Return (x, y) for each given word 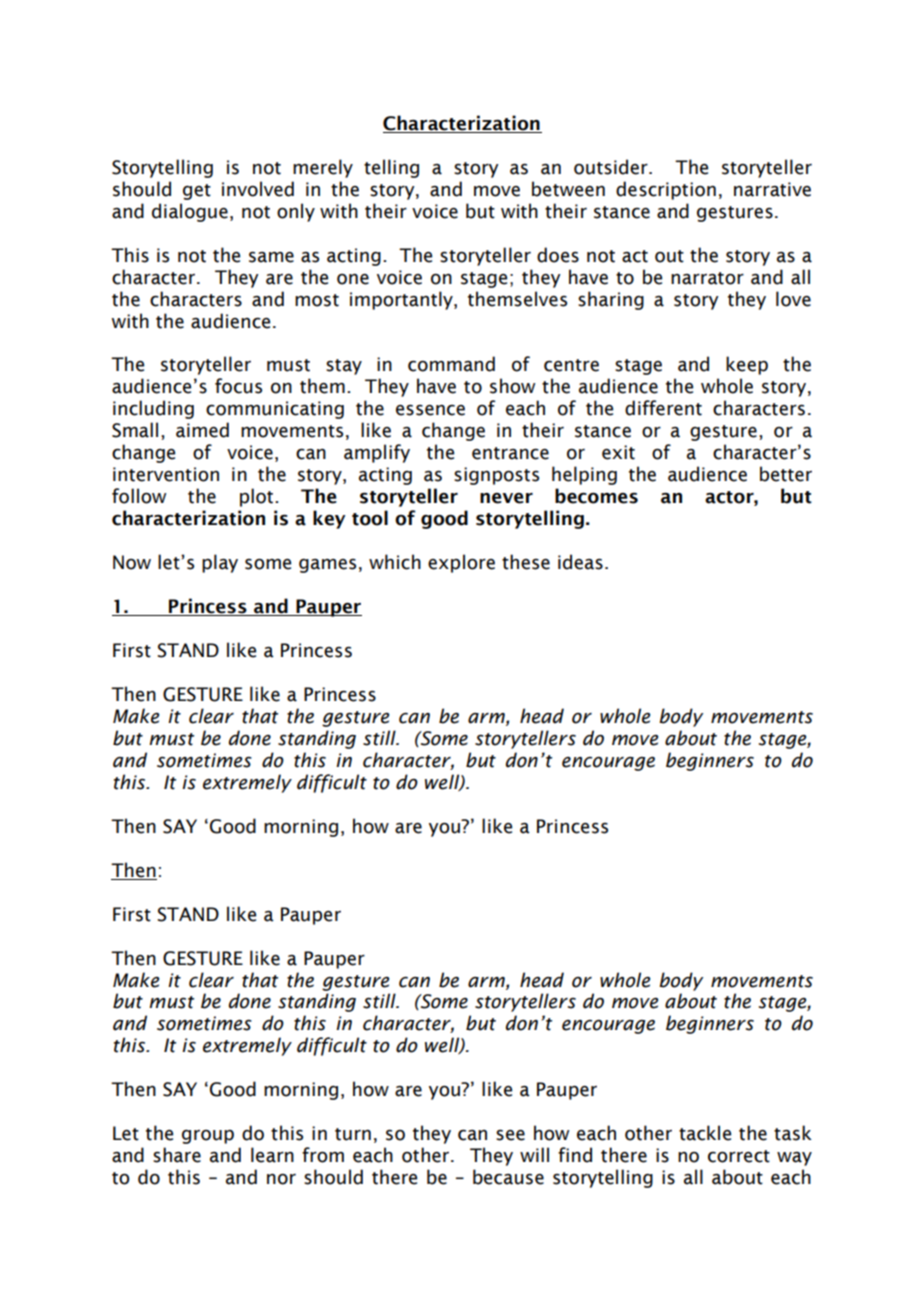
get (197, 192)
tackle (705, 1133)
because (508, 1177)
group (208, 1137)
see (510, 1135)
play (220, 563)
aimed (202, 430)
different (663, 408)
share (177, 1155)
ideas (580, 562)
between (568, 189)
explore (461, 563)
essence (430, 410)
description (666, 190)
